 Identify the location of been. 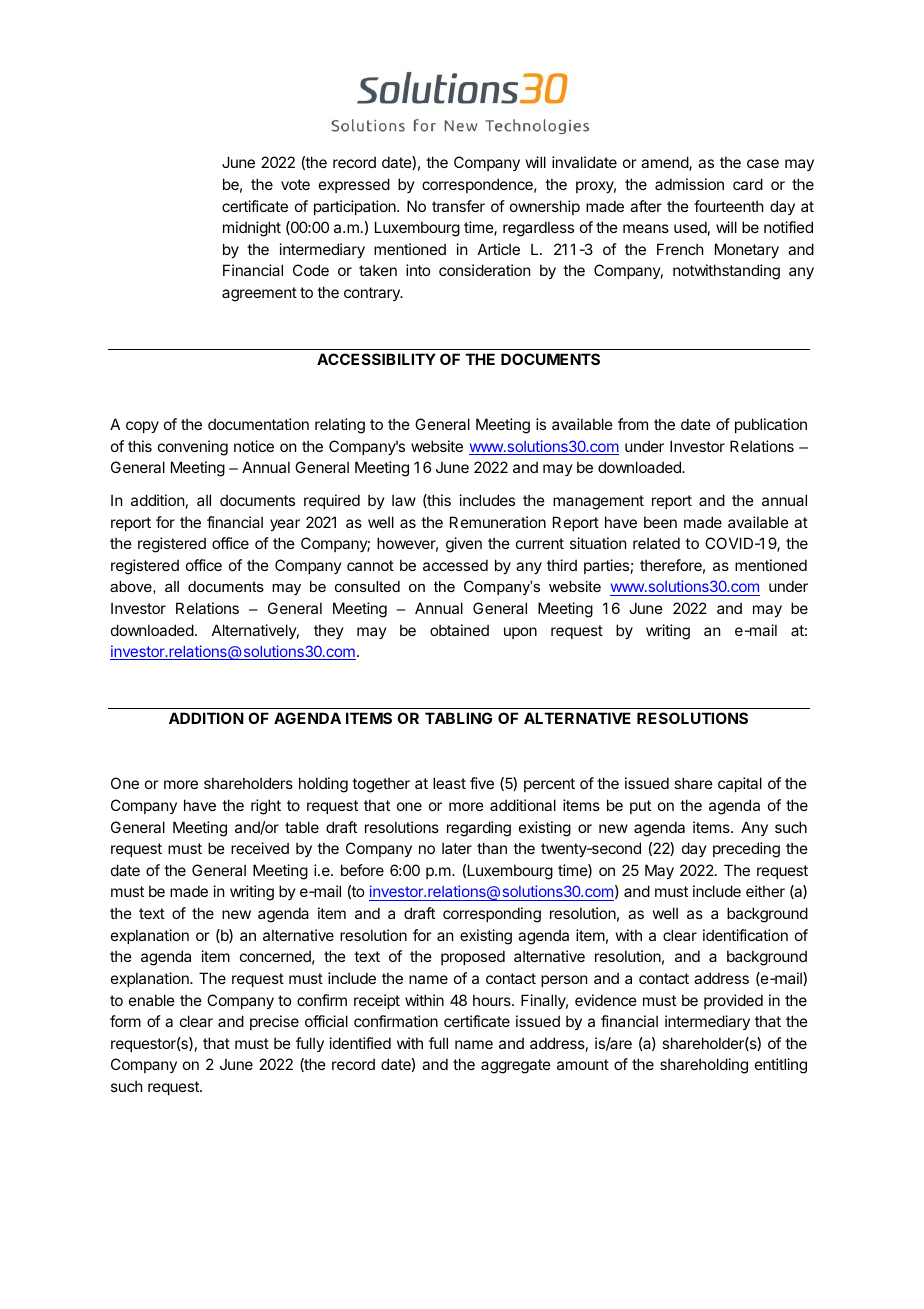
(660, 522).
